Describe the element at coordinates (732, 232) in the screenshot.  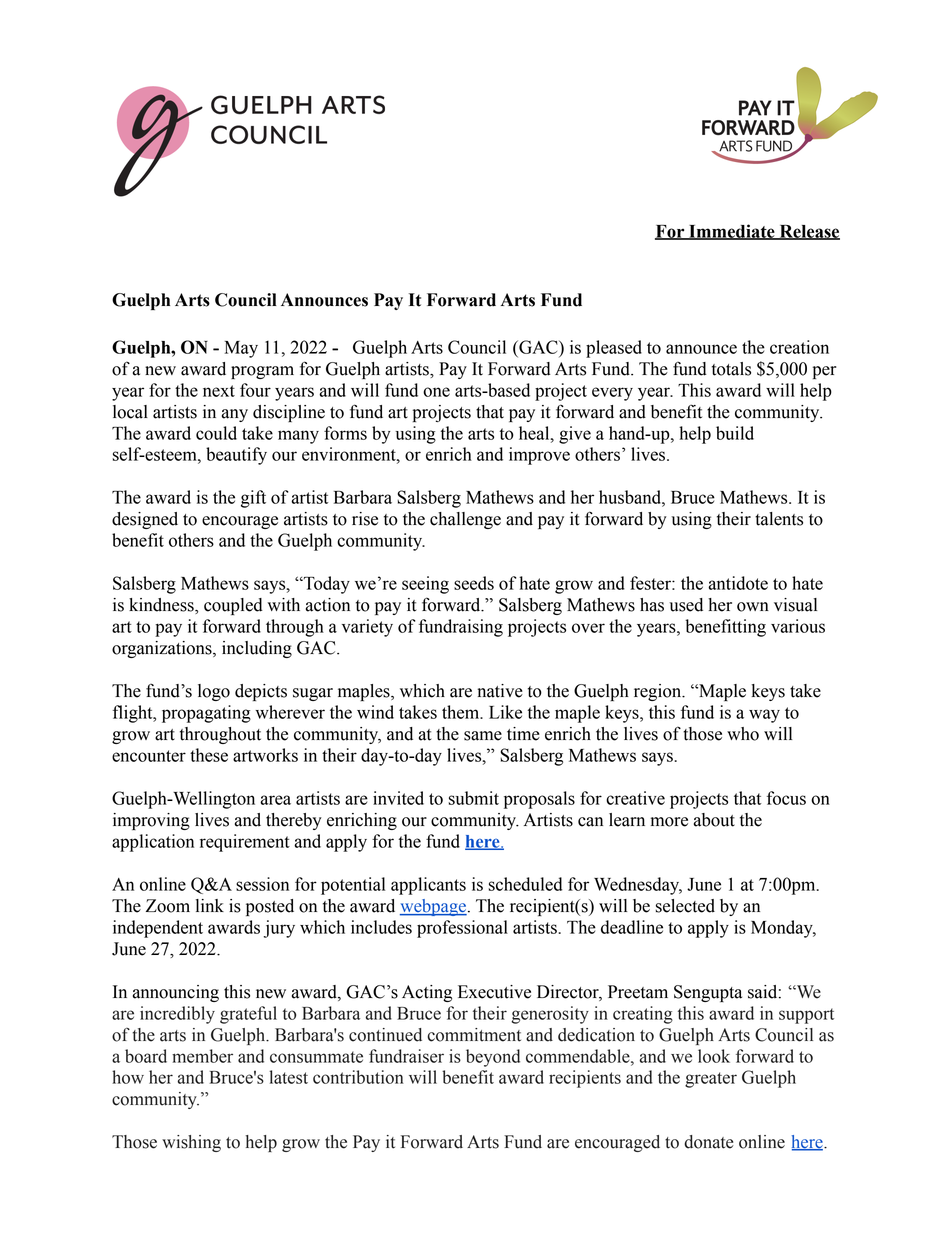
I see `Immediate` at that location.
